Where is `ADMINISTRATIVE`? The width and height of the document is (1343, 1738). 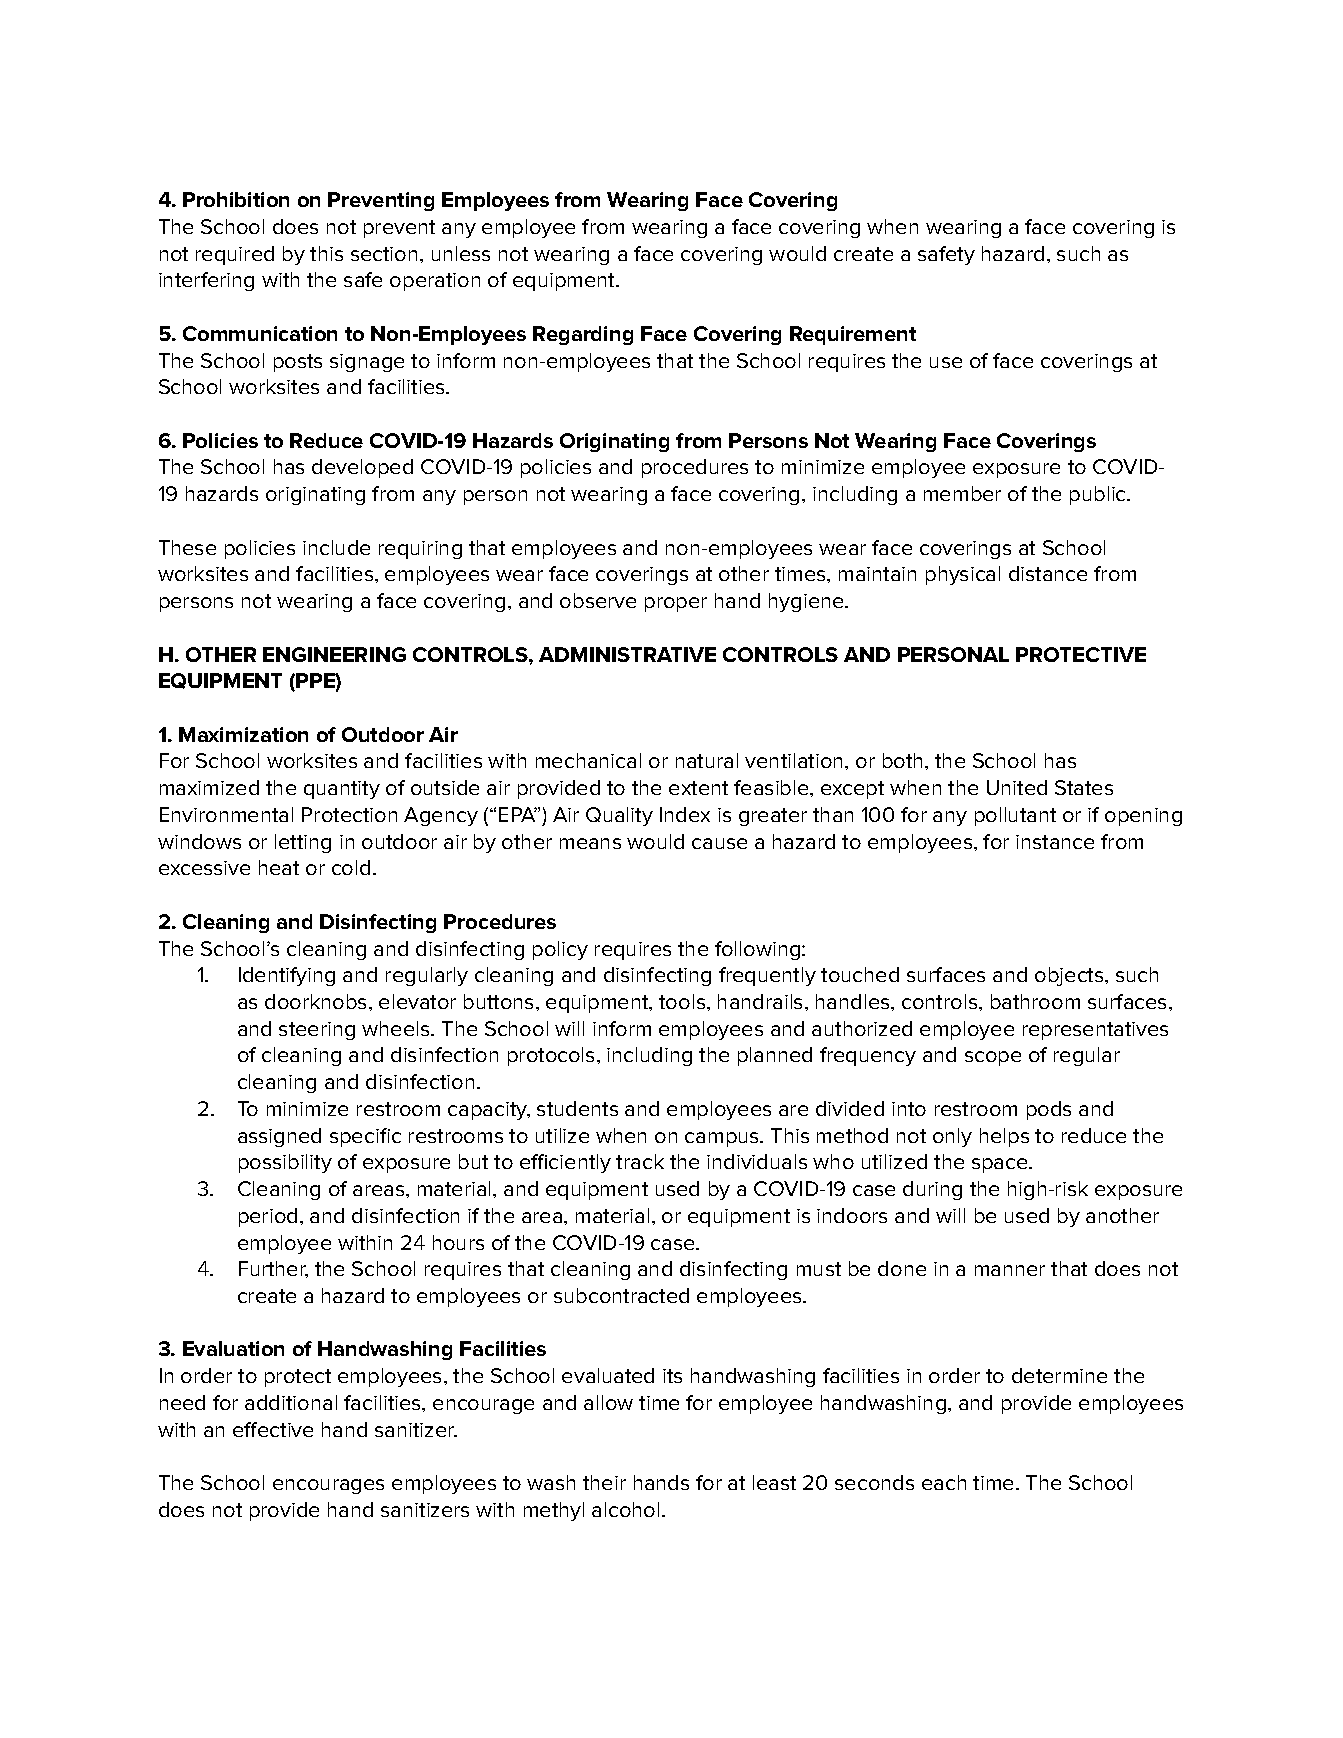 ADMINISTRATIVE is located at coordinates (627, 654).
